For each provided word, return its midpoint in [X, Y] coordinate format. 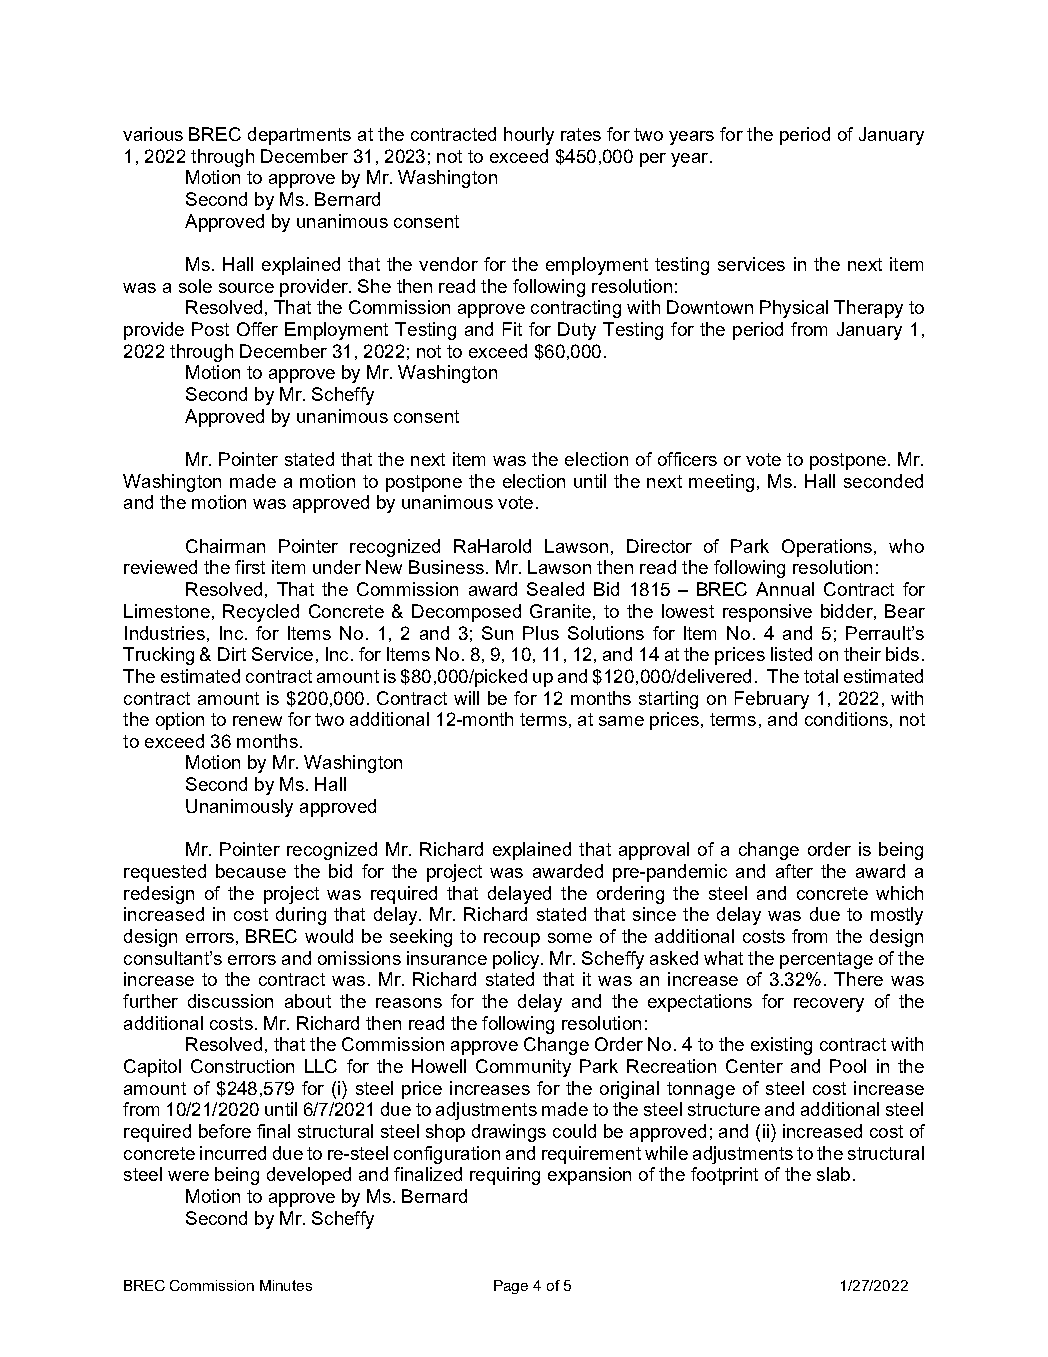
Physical [794, 309]
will [466, 698]
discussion [230, 1001]
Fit [512, 329]
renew [257, 721]
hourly [529, 136]
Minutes [286, 1285]
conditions [846, 719]
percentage [826, 960]
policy [517, 960]
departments [299, 136]
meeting [721, 483]
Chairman [225, 546]
